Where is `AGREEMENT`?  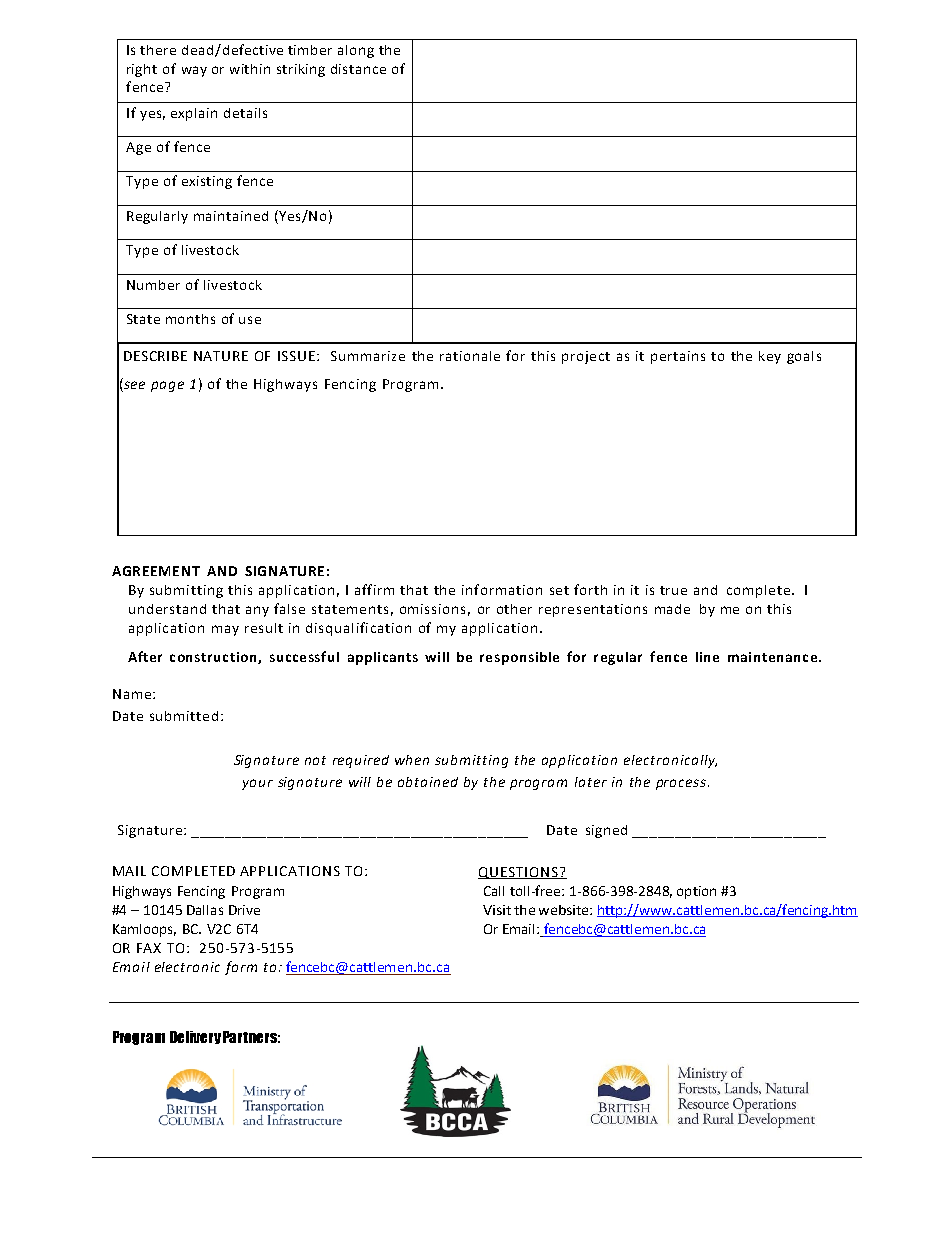
AGREEMENT is located at coordinates (156, 571).
